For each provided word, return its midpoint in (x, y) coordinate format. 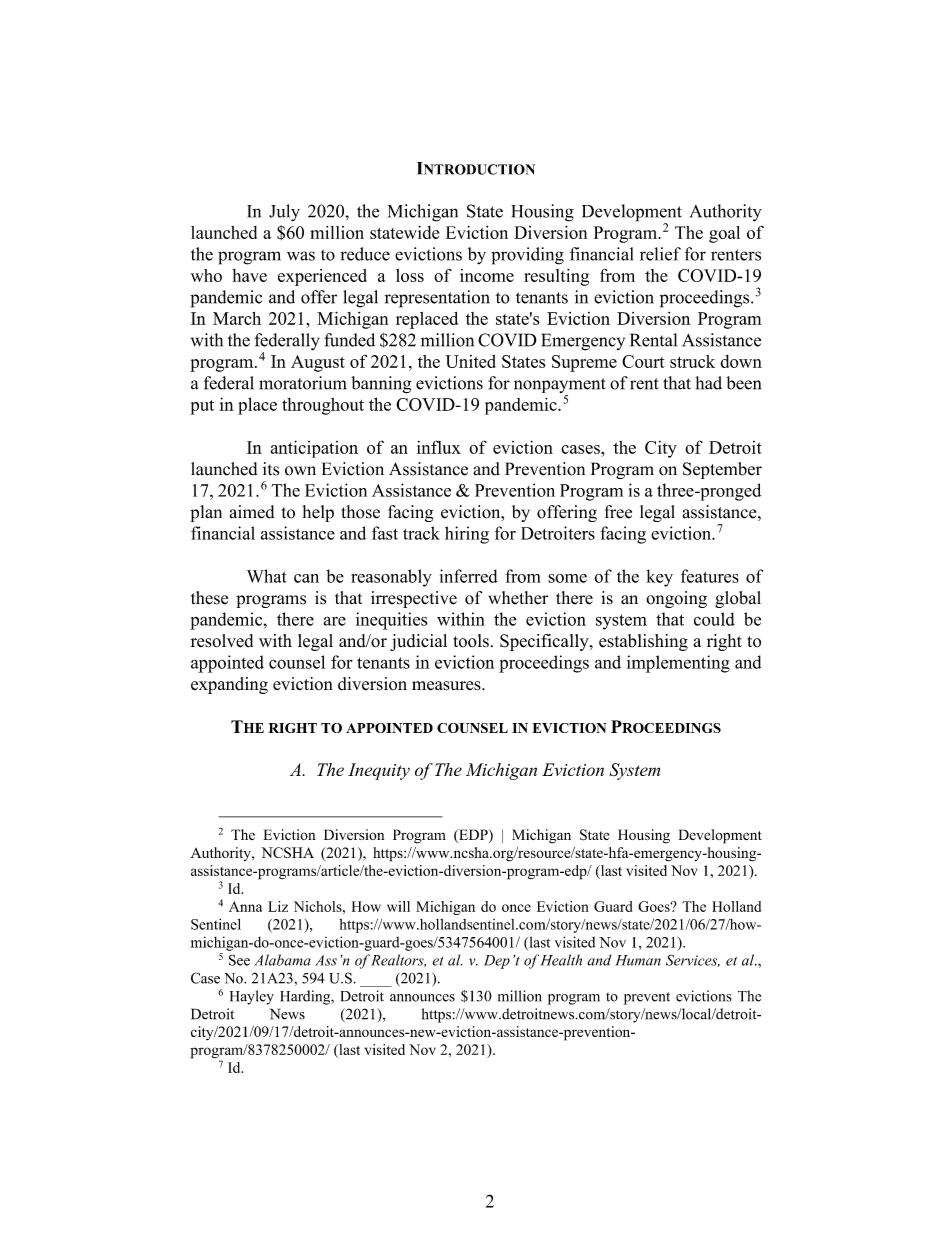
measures (447, 686)
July (284, 213)
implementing (678, 664)
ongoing (676, 599)
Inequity (379, 771)
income (487, 275)
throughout (323, 406)
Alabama (282, 960)
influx (439, 447)
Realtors (398, 960)
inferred (469, 576)
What (267, 576)
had (708, 383)
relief (660, 254)
